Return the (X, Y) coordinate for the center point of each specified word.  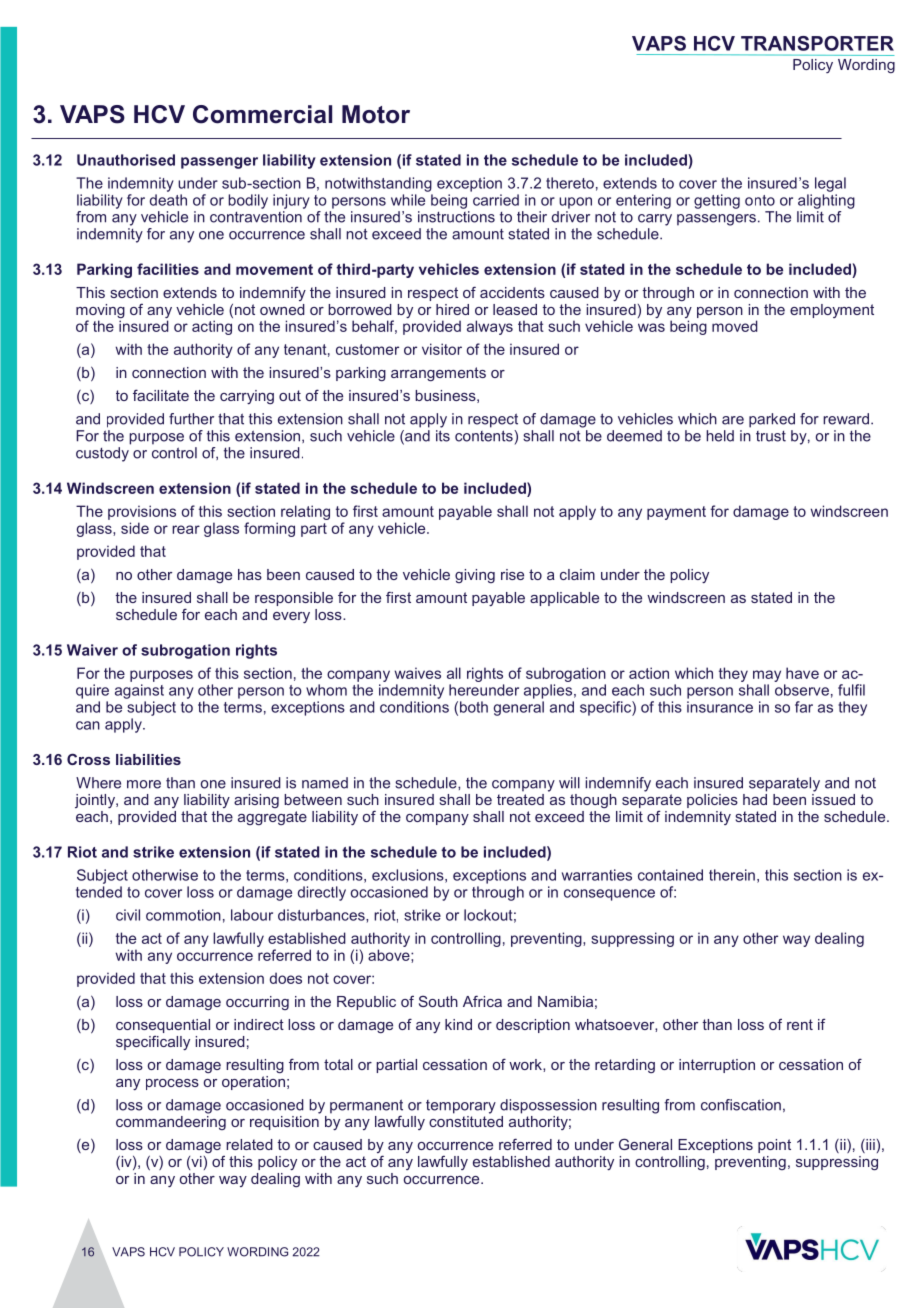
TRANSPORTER (817, 43)
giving (475, 576)
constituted (466, 1120)
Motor (376, 114)
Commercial (262, 114)
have (802, 673)
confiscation (741, 1105)
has (250, 574)
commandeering (171, 1121)
